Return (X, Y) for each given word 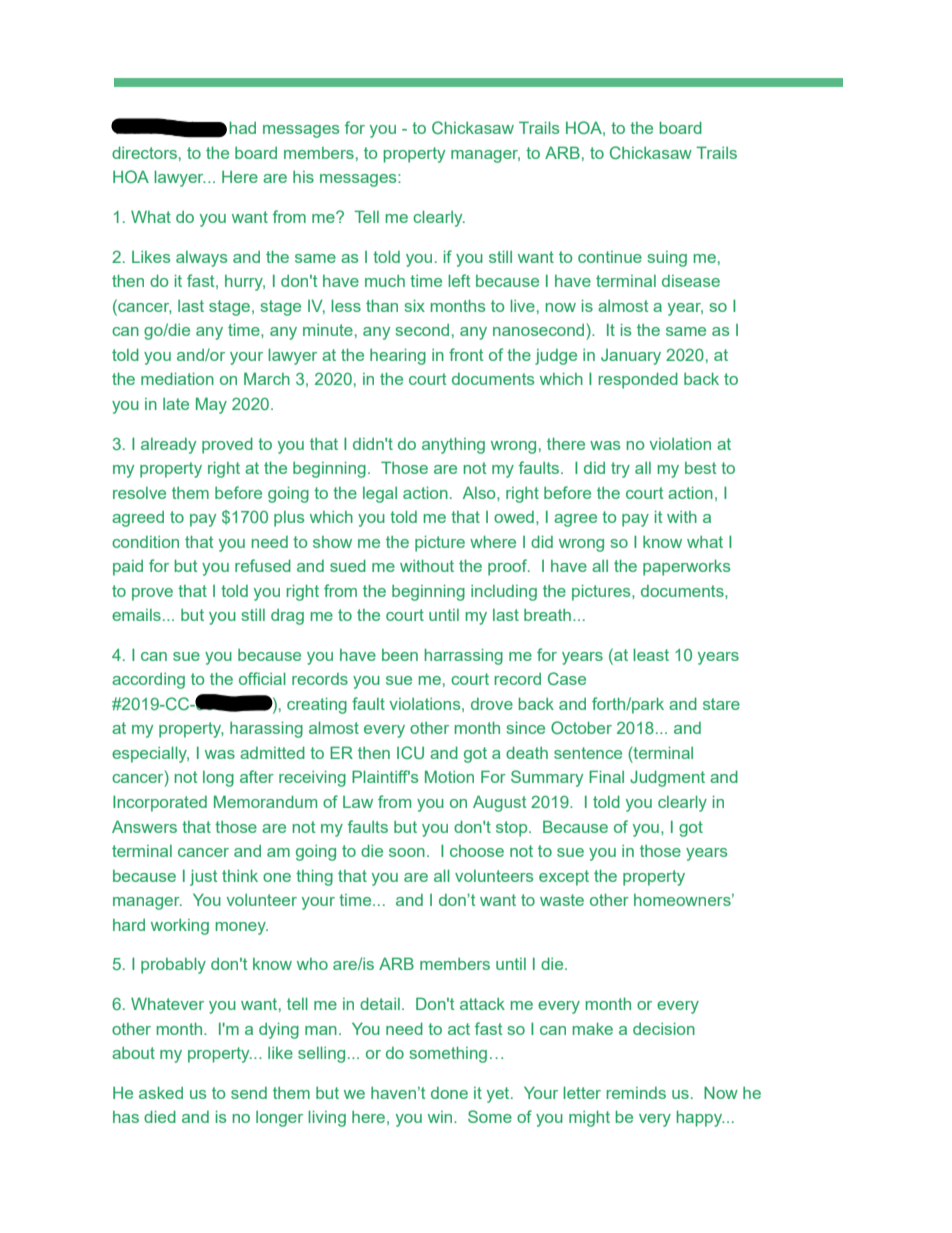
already (168, 446)
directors (144, 152)
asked (161, 1092)
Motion (449, 776)
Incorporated (160, 803)
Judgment (667, 778)
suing (667, 259)
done (449, 1093)
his (303, 177)
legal (380, 495)
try (620, 470)
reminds (636, 1093)
